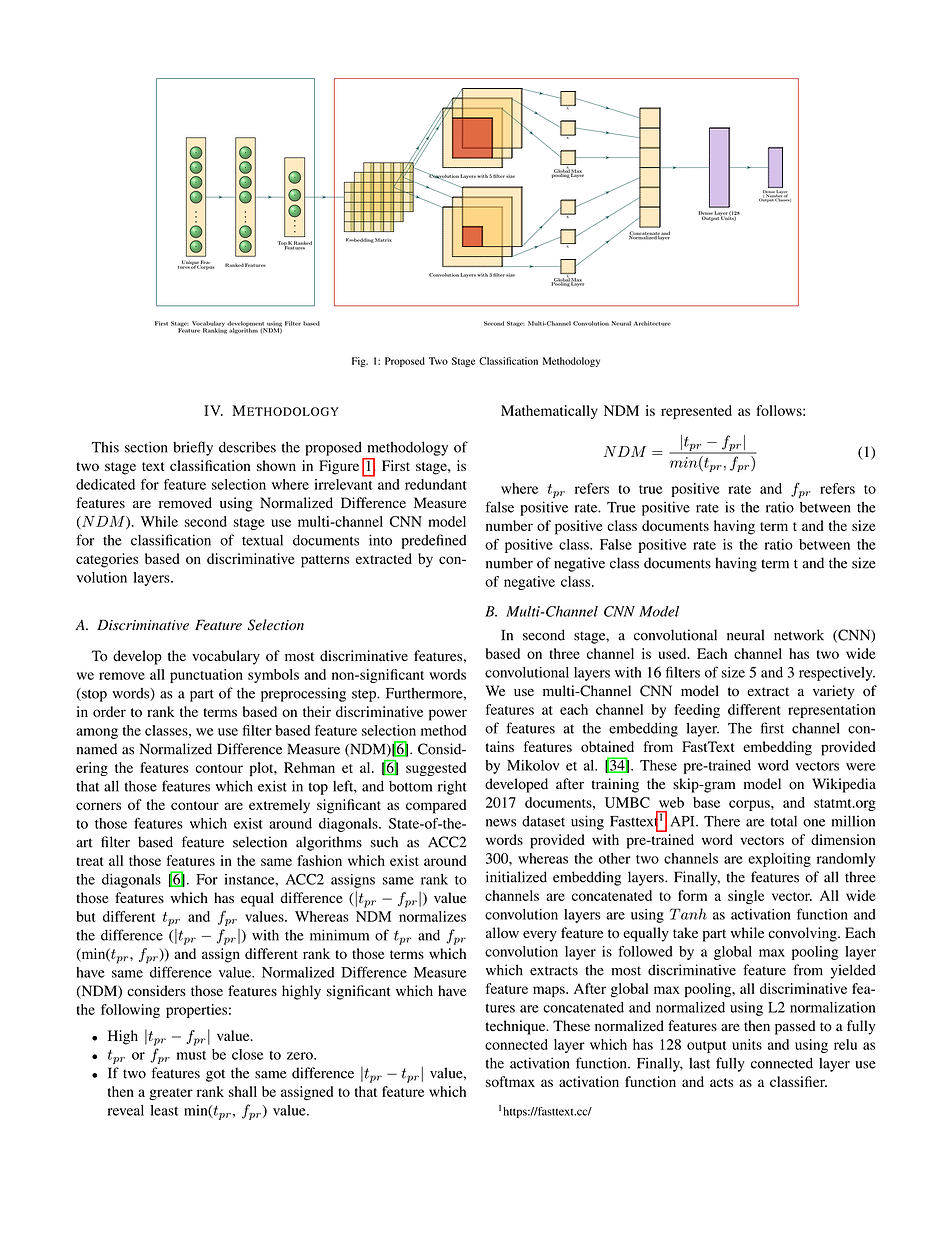 This page has width=952, height=1233. What do you see at coordinates (193, 448) in the page?
I see `briefly` at bounding box center [193, 448].
